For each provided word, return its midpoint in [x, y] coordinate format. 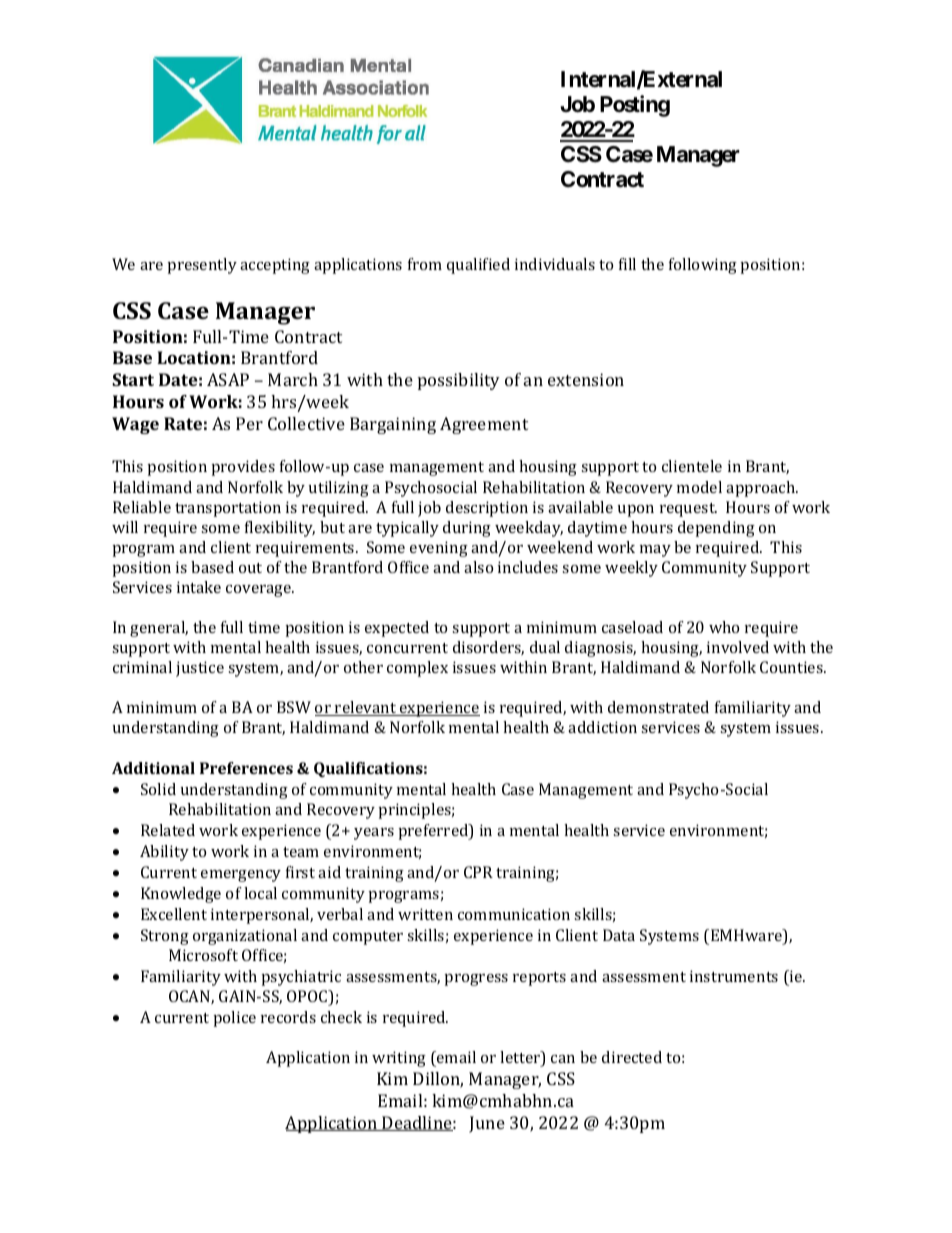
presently [202, 266]
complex [417, 669]
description [487, 509]
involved [738, 647]
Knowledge [181, 895]
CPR [478, 872]
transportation [228, 509]
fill [627, 264]
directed [632, 1057]
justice [200, 669]
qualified [478, 266]
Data [619, 935]
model [699, 487]
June [487, 1124]
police [235, 1019]
